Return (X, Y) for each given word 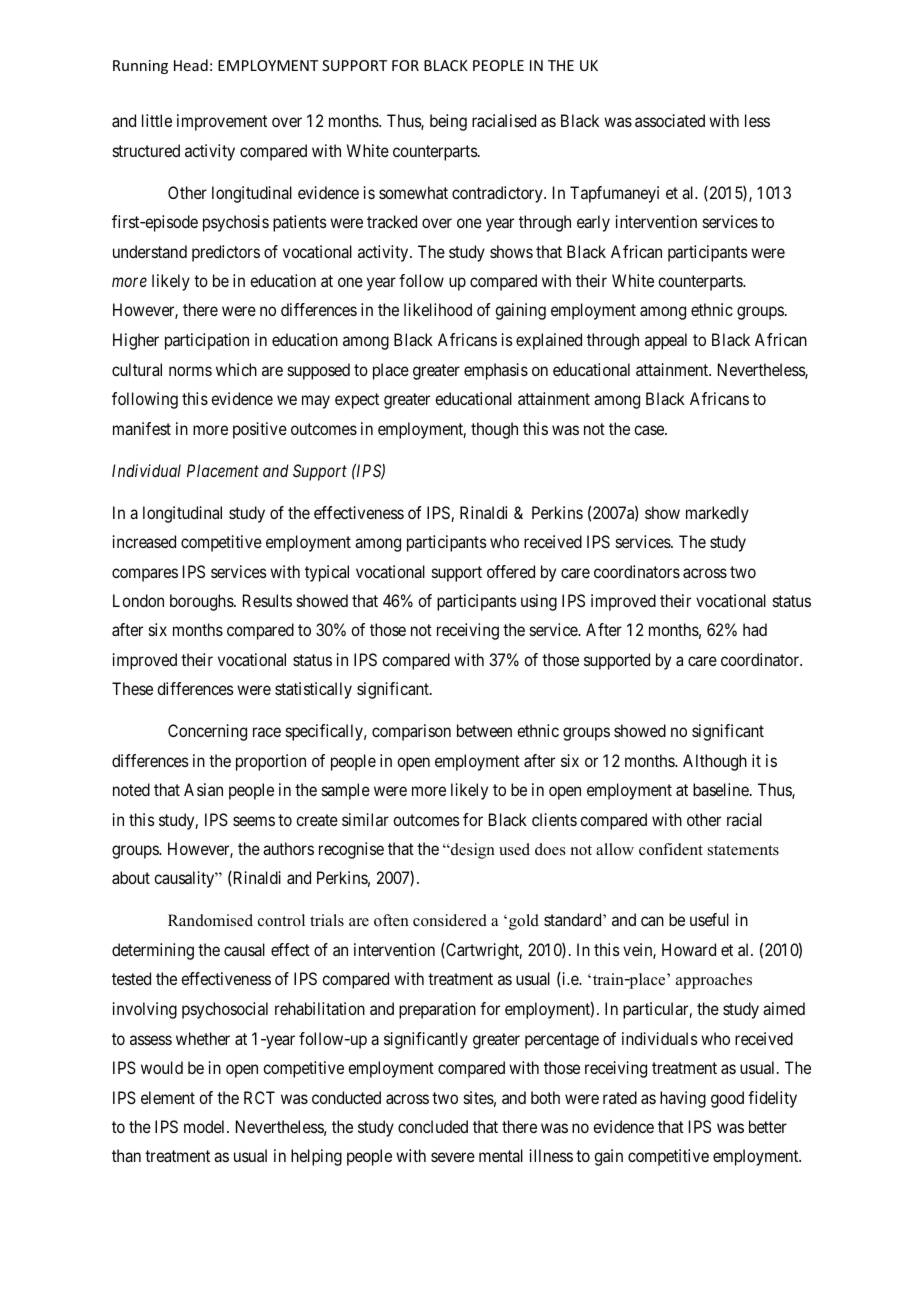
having (683, 1099)
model (206, 1126)
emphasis (496, 371)
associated (670, 120)
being (448, 122)
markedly (717, 514)
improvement (222, 122)
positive (260, 430)
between (484, 730)
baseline (721, 789)
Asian (203, 789)
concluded (433, 1126)
